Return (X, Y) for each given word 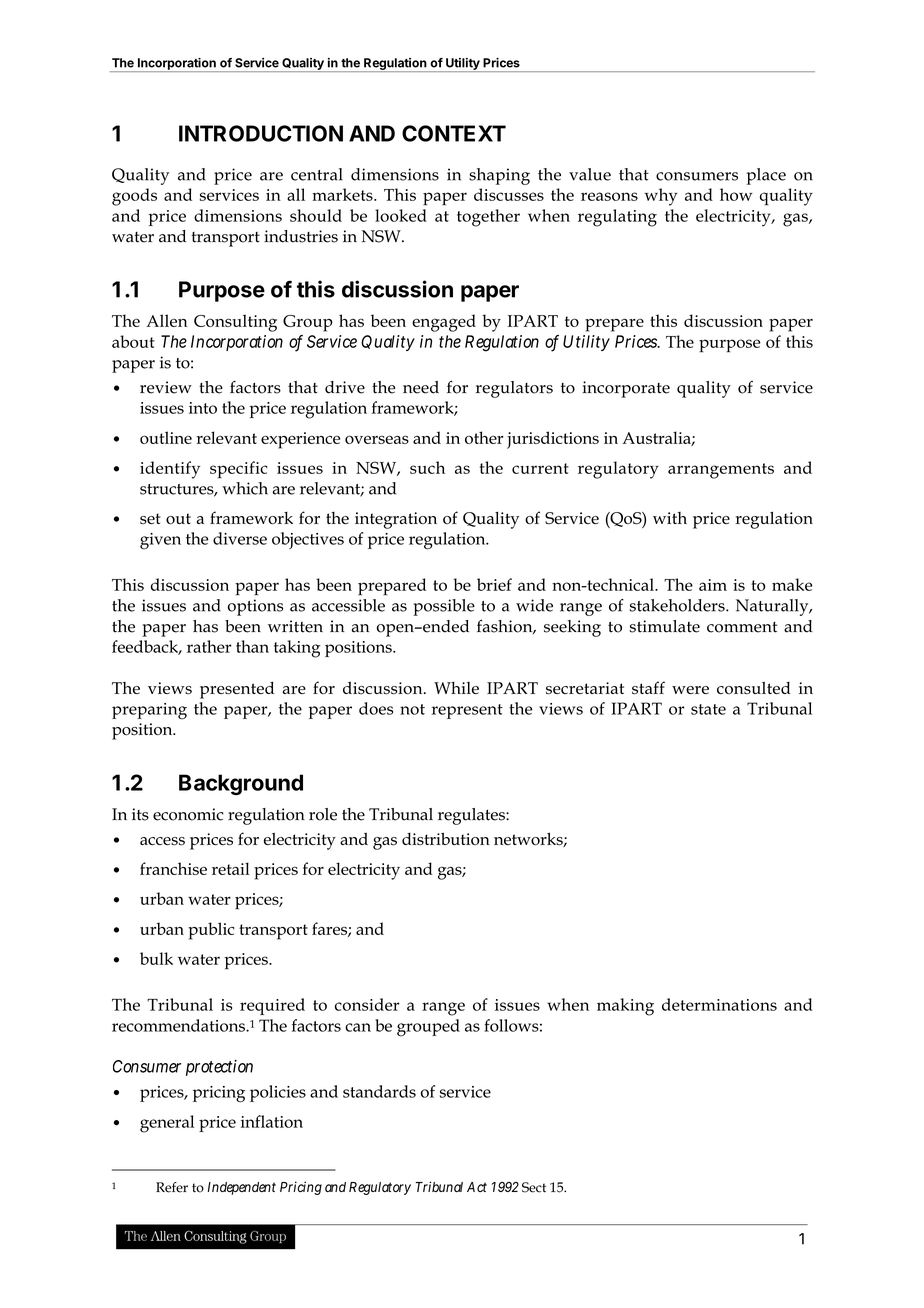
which (245, 488)
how (736, 194)
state (708, 709)
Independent (241, 1188)
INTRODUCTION (261, 133)
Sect (534, 1187)
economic (188, 814)
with (670, 518)
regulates (472, 816)
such (427, 467)
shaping (499, 176)
